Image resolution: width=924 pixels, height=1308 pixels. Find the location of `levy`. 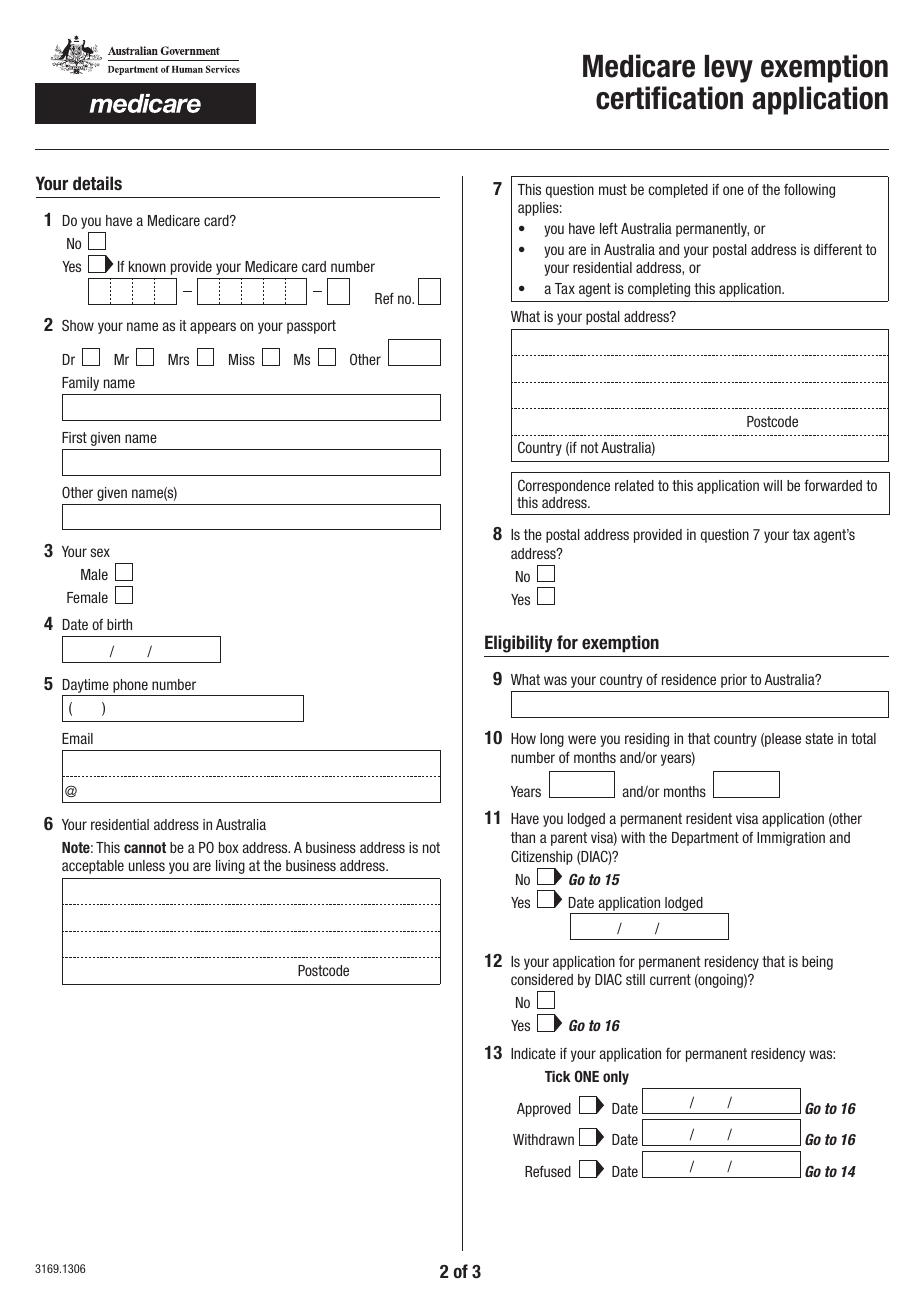

levy is located at coordinates (729, 69).
